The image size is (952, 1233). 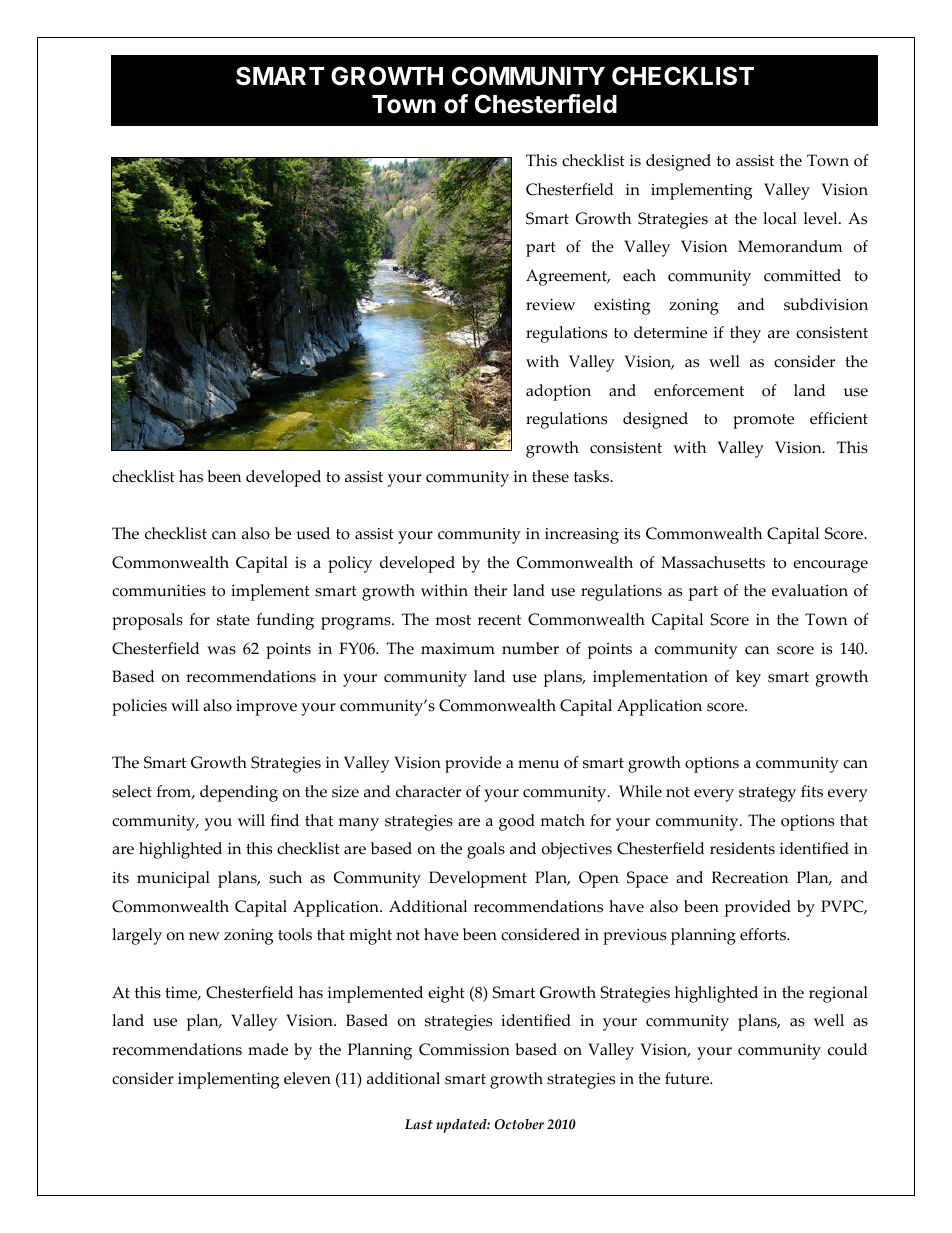 What do you see at coordinates (750, 877) in the image?
I see `Recreation` at bounding box center [750, 877].
